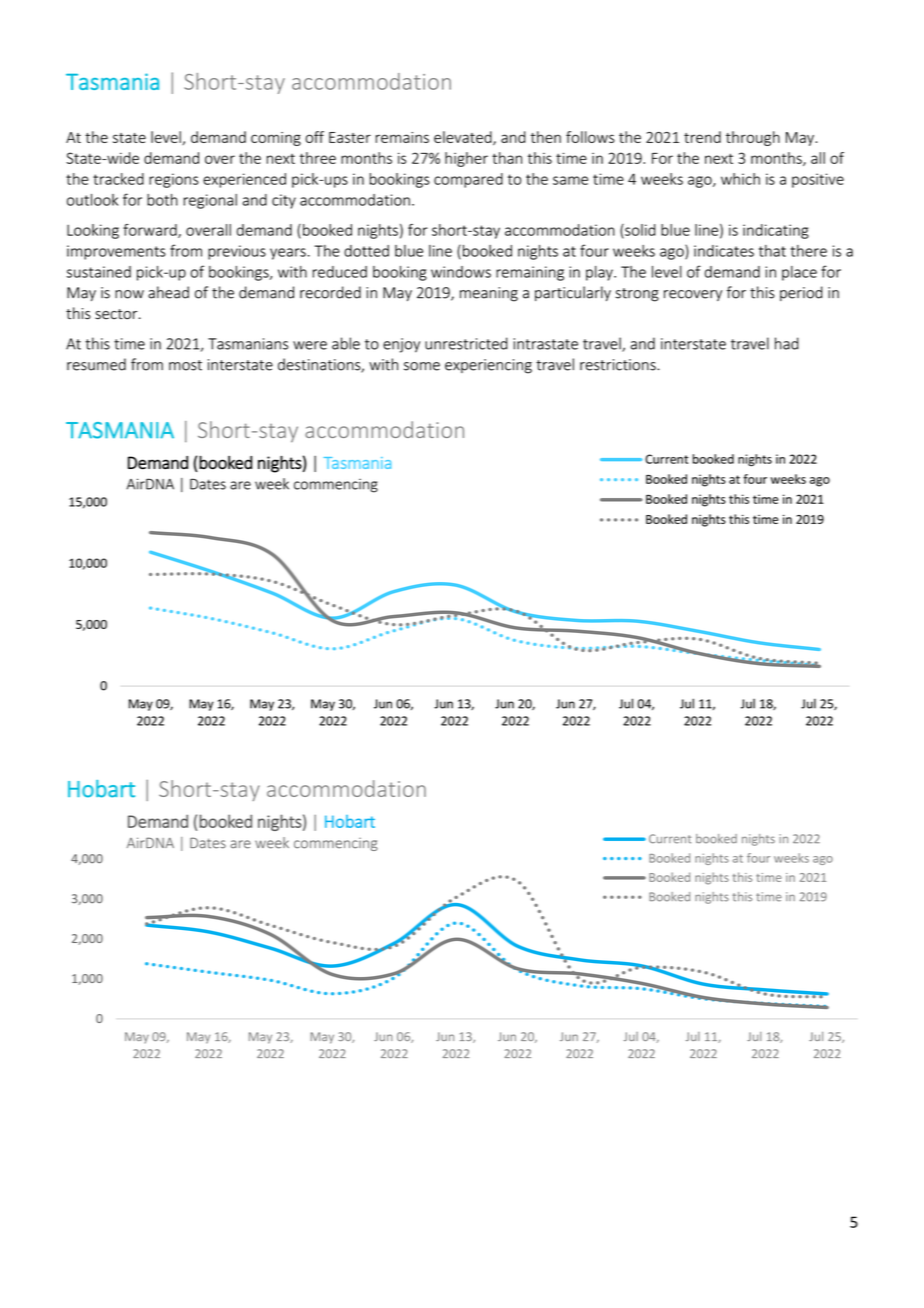 This screenshot has width=924, height=1308. Describe the element at coordinates (422, 366) in the screenshot. I see `some` at that location.
